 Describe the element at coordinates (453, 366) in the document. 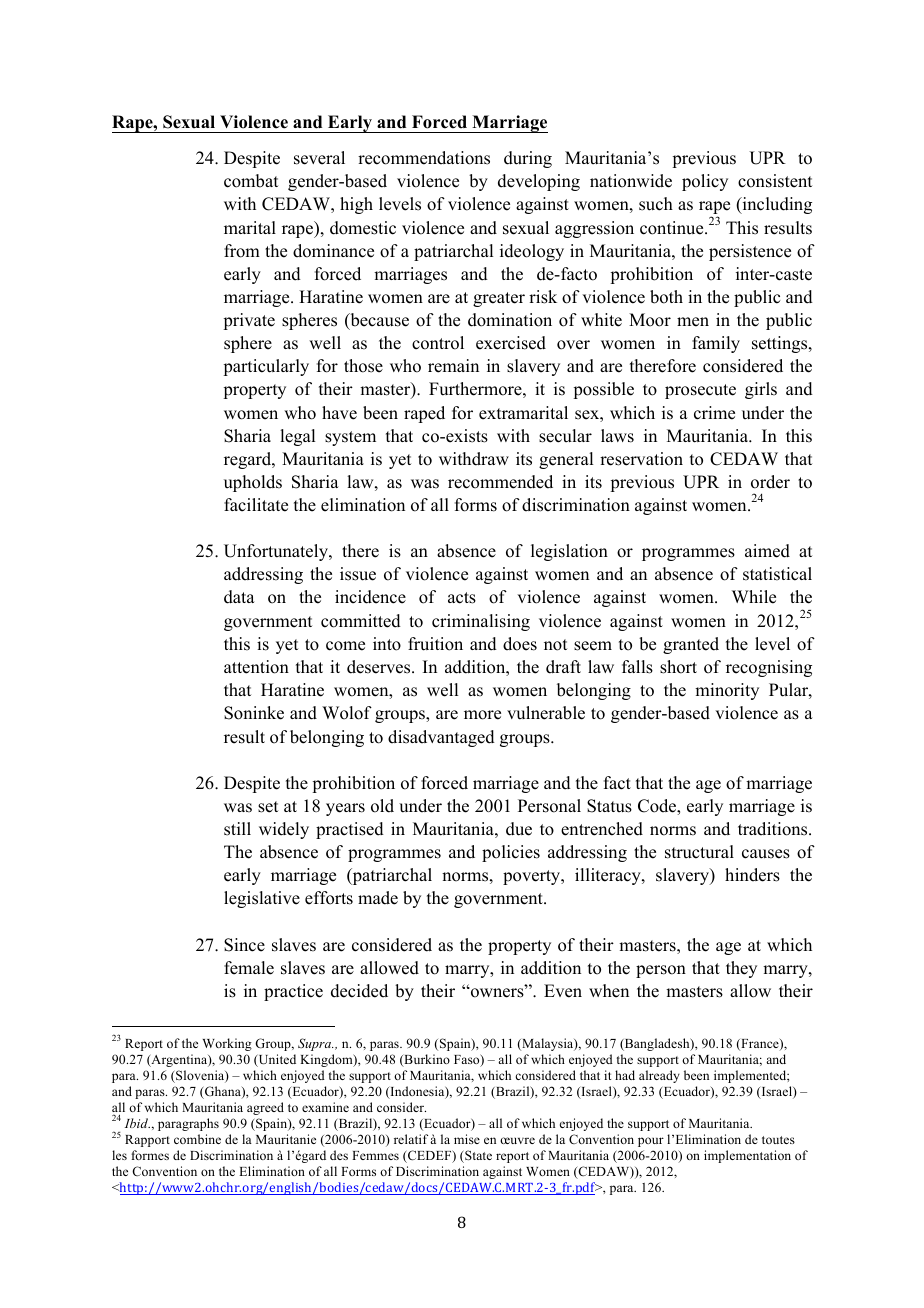

I see `remain` at that location.
